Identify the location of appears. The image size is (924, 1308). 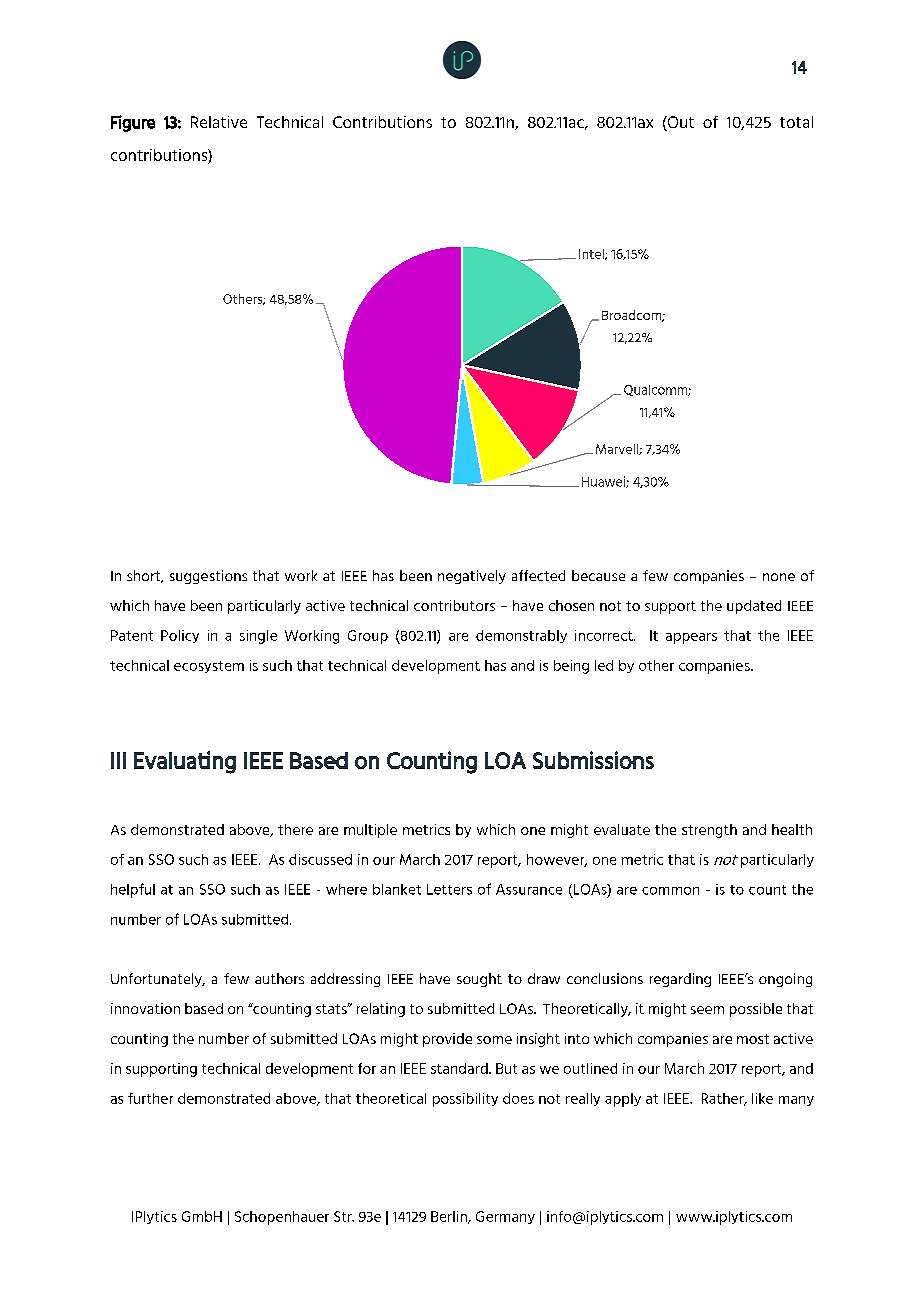
(691, 638).
